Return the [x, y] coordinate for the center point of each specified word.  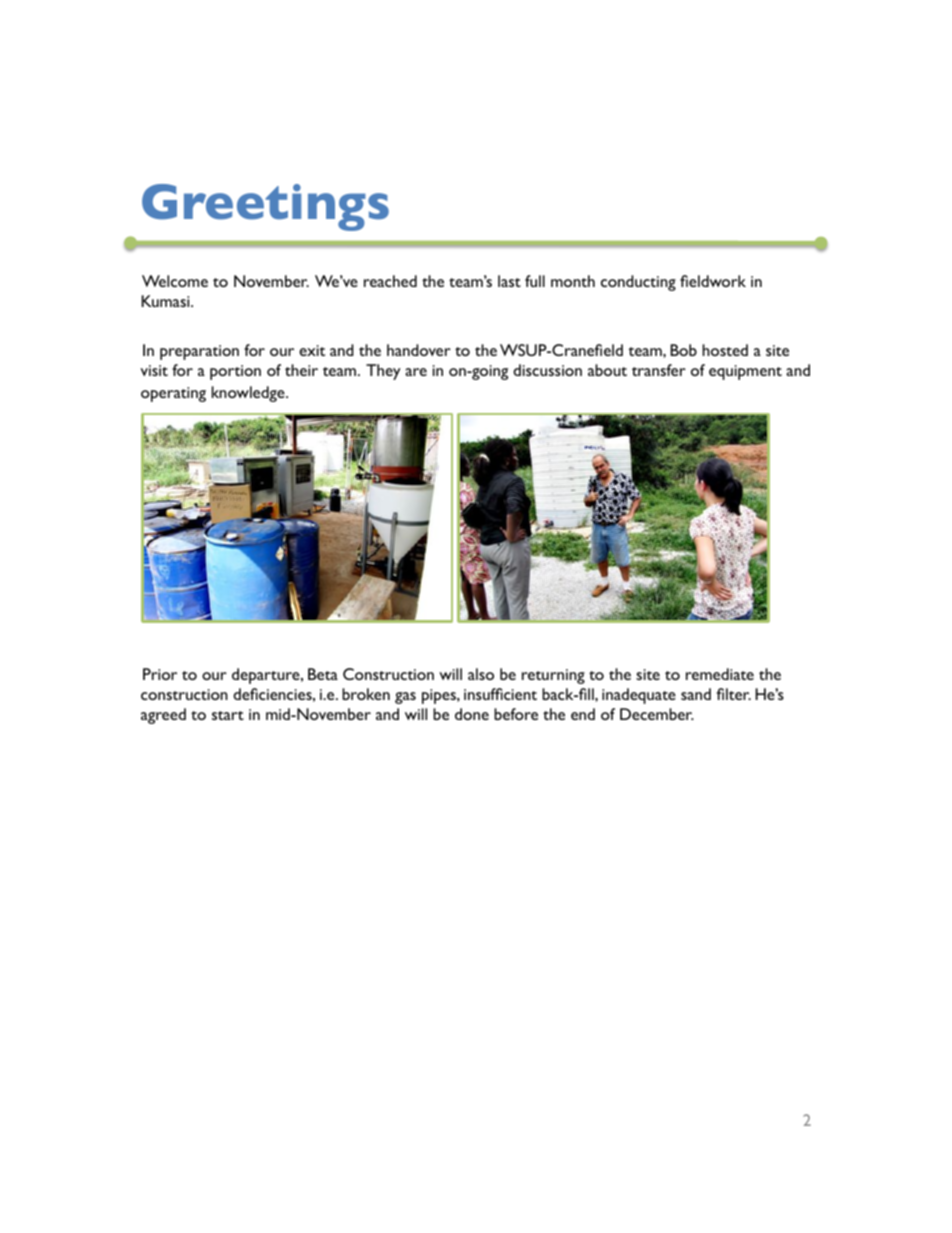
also [481, 674]
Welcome [175, 281]
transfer [659, 370]
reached [390, 281]
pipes [440, 696]
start [228, 715]
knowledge [249, 394]
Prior [160, 674]
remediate [720, 674]
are [416, 372]
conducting [638, 283]
